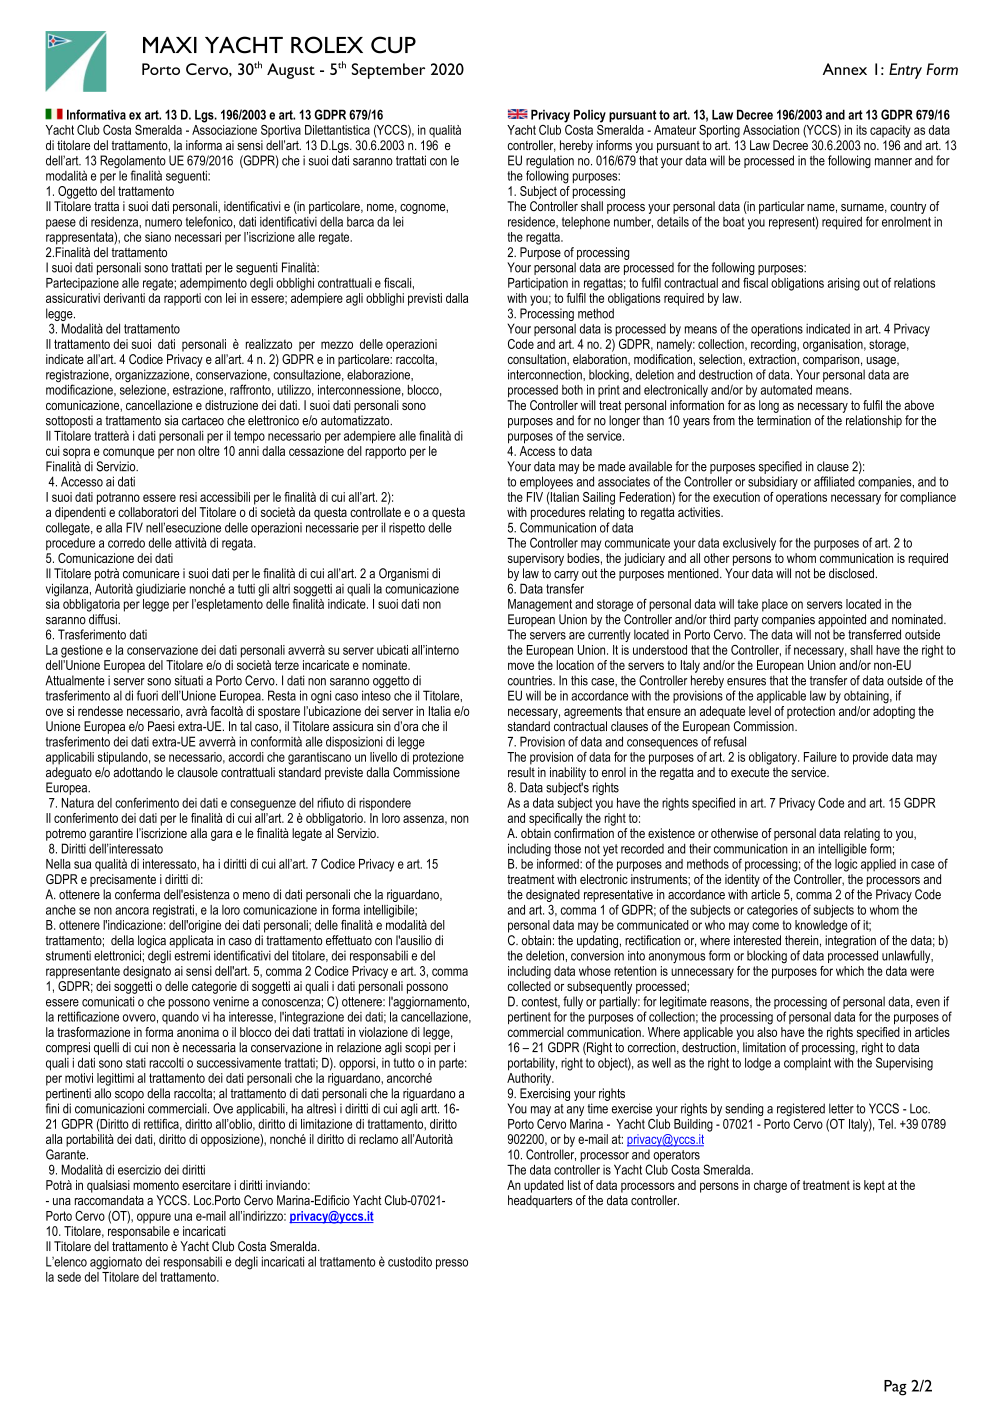 Image resolution: width=1005 pixels, height=1421 pixels. What do you see at coordinates (851, 573) in the screenshot?
I see `disclosed` at bounding box center [851, 573].
